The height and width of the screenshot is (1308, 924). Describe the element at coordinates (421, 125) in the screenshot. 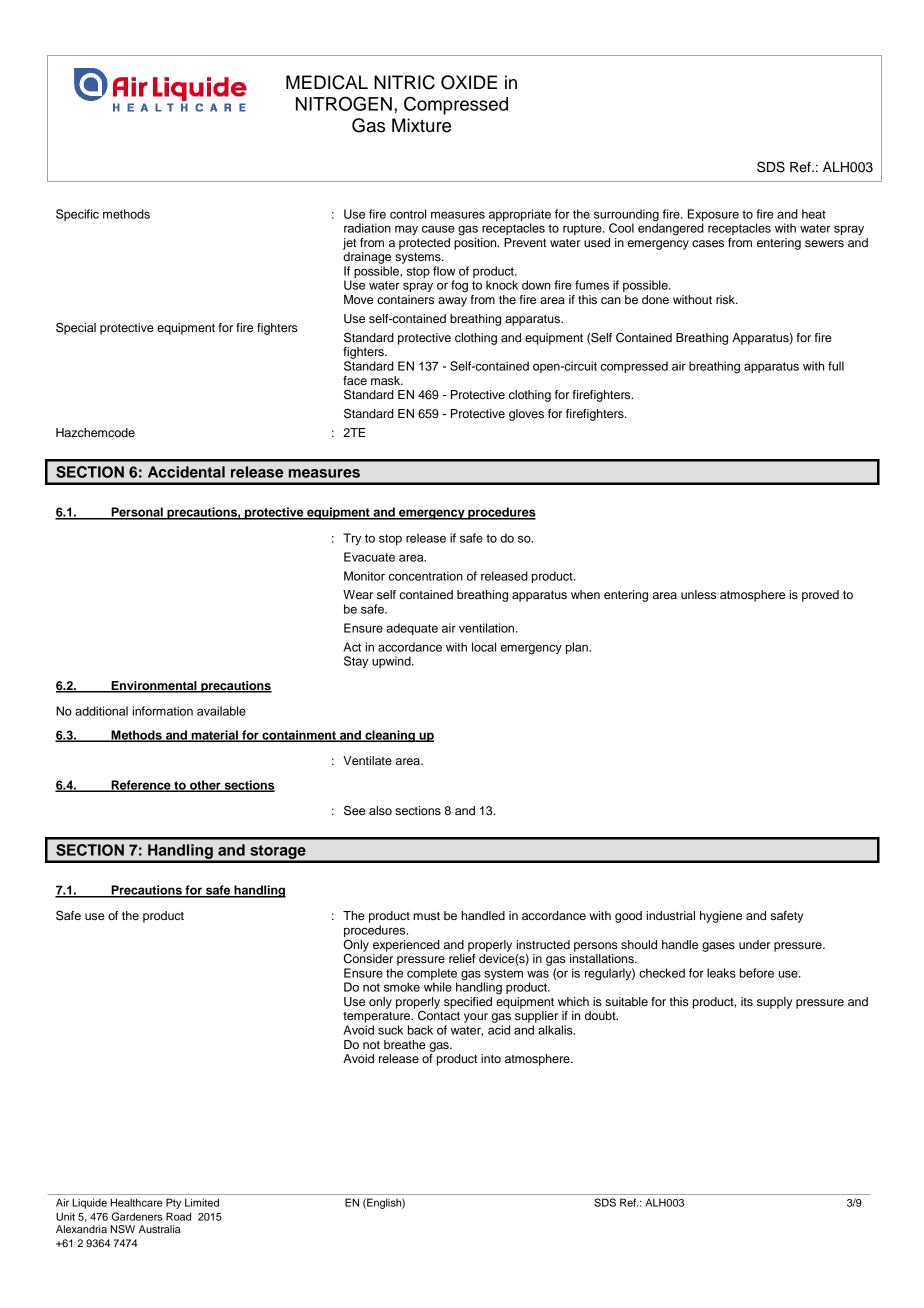

I see `Mixture` at that location.
